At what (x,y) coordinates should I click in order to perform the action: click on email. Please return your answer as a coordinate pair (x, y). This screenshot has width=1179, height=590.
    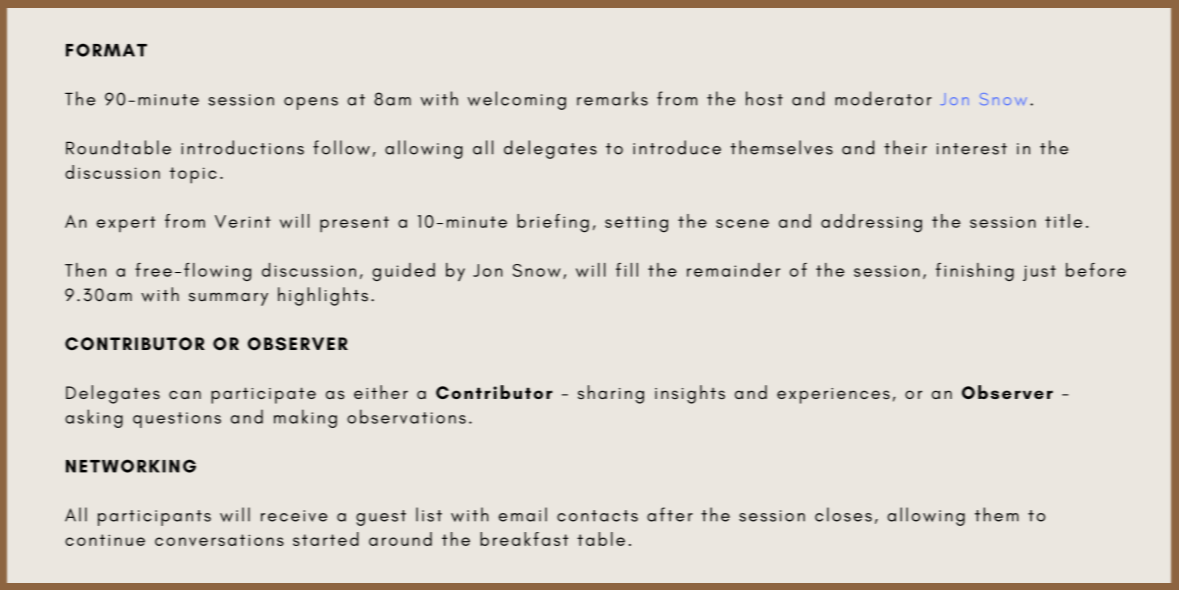
    Looking at the image, I should click on (523, 514).
